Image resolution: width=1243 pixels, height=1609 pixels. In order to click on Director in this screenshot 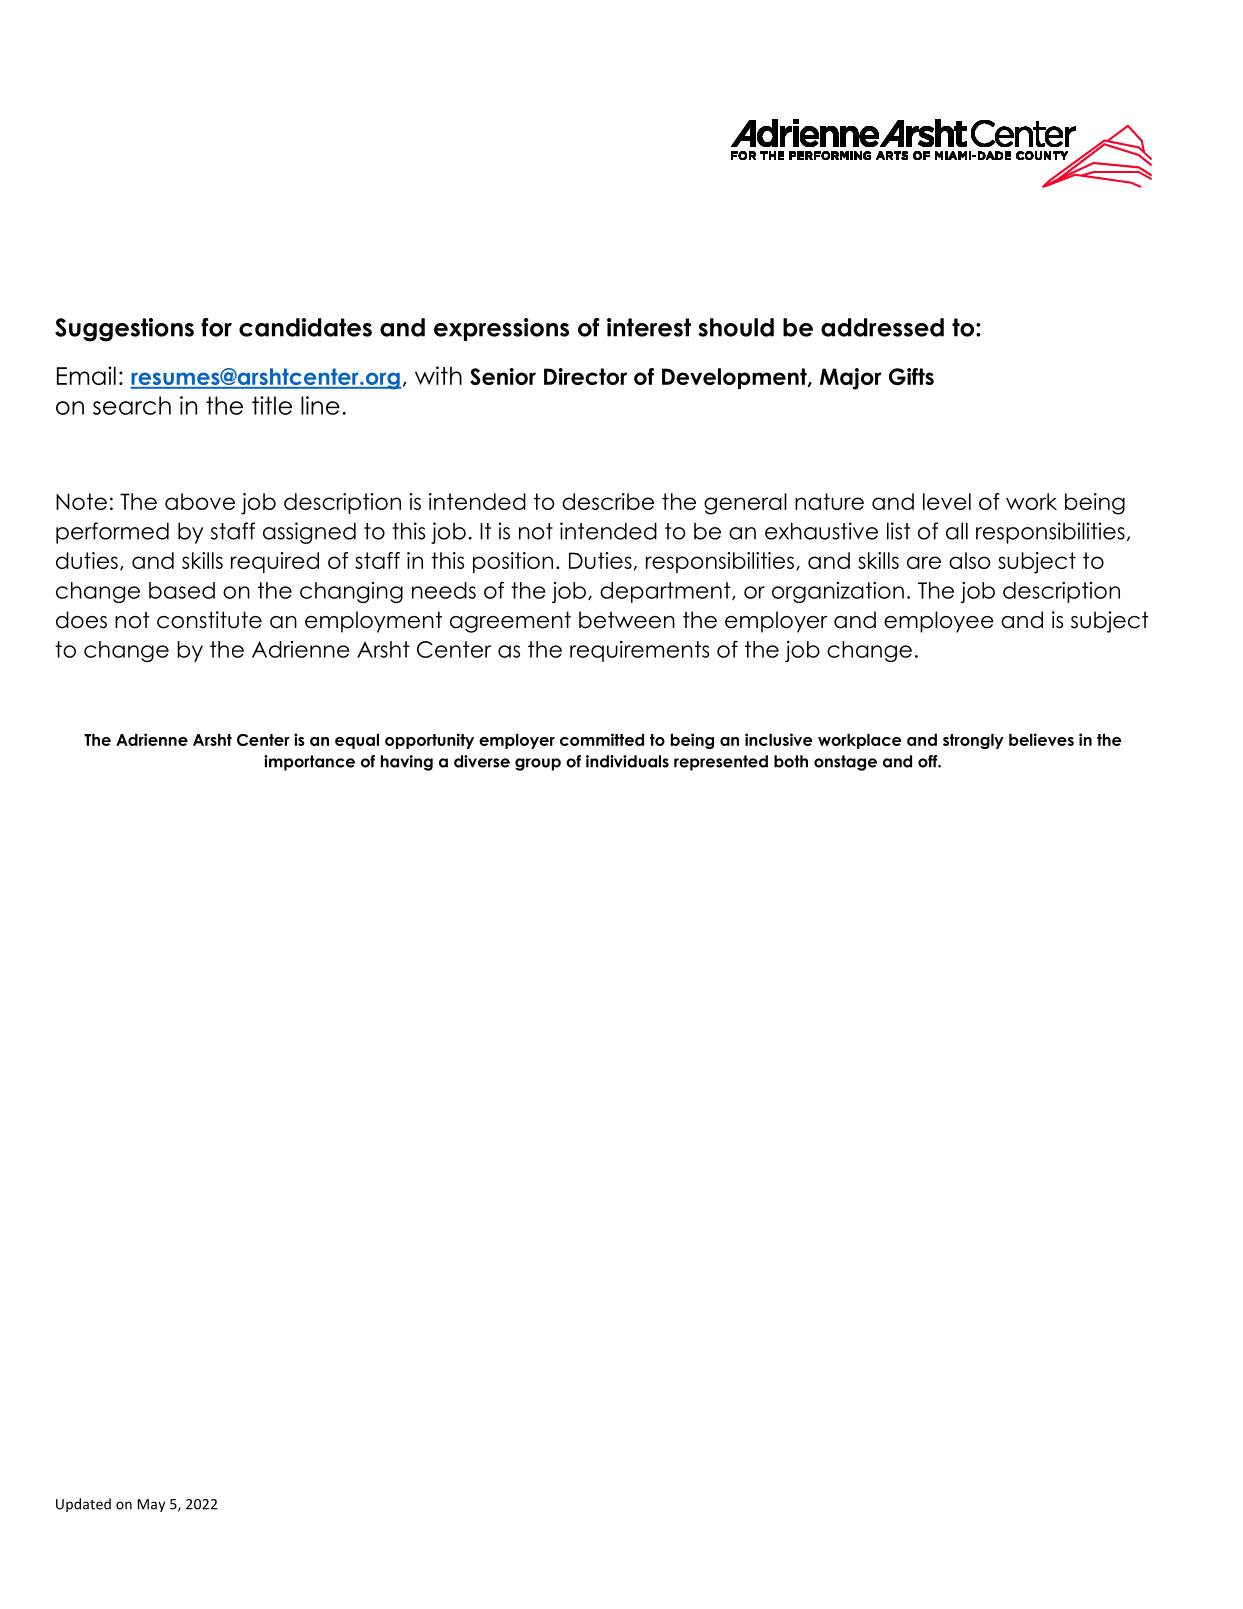, I will do `click(585, 376)`.
